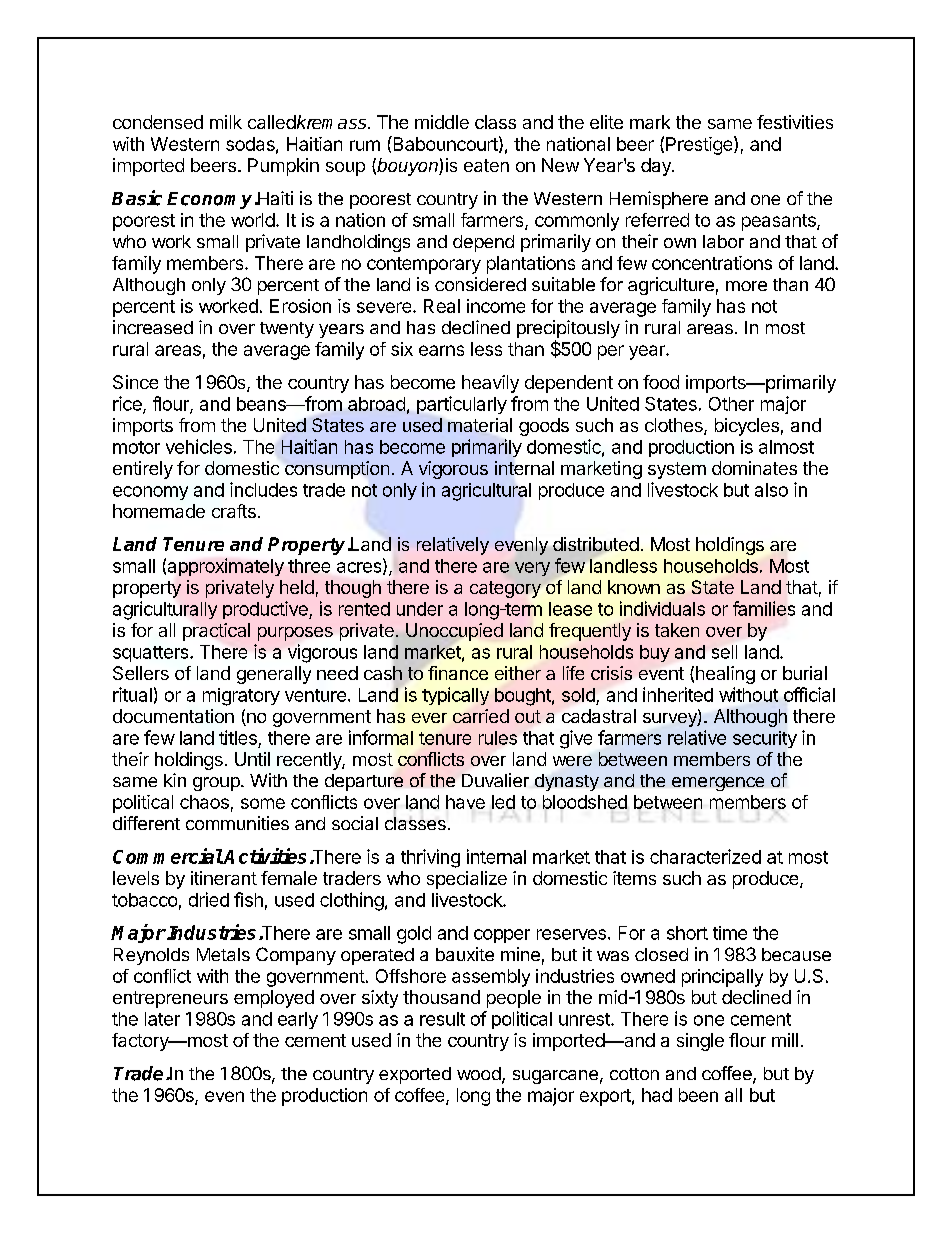 This document has height=1233, width=952. I want to click on practical, so click(216, 632).
